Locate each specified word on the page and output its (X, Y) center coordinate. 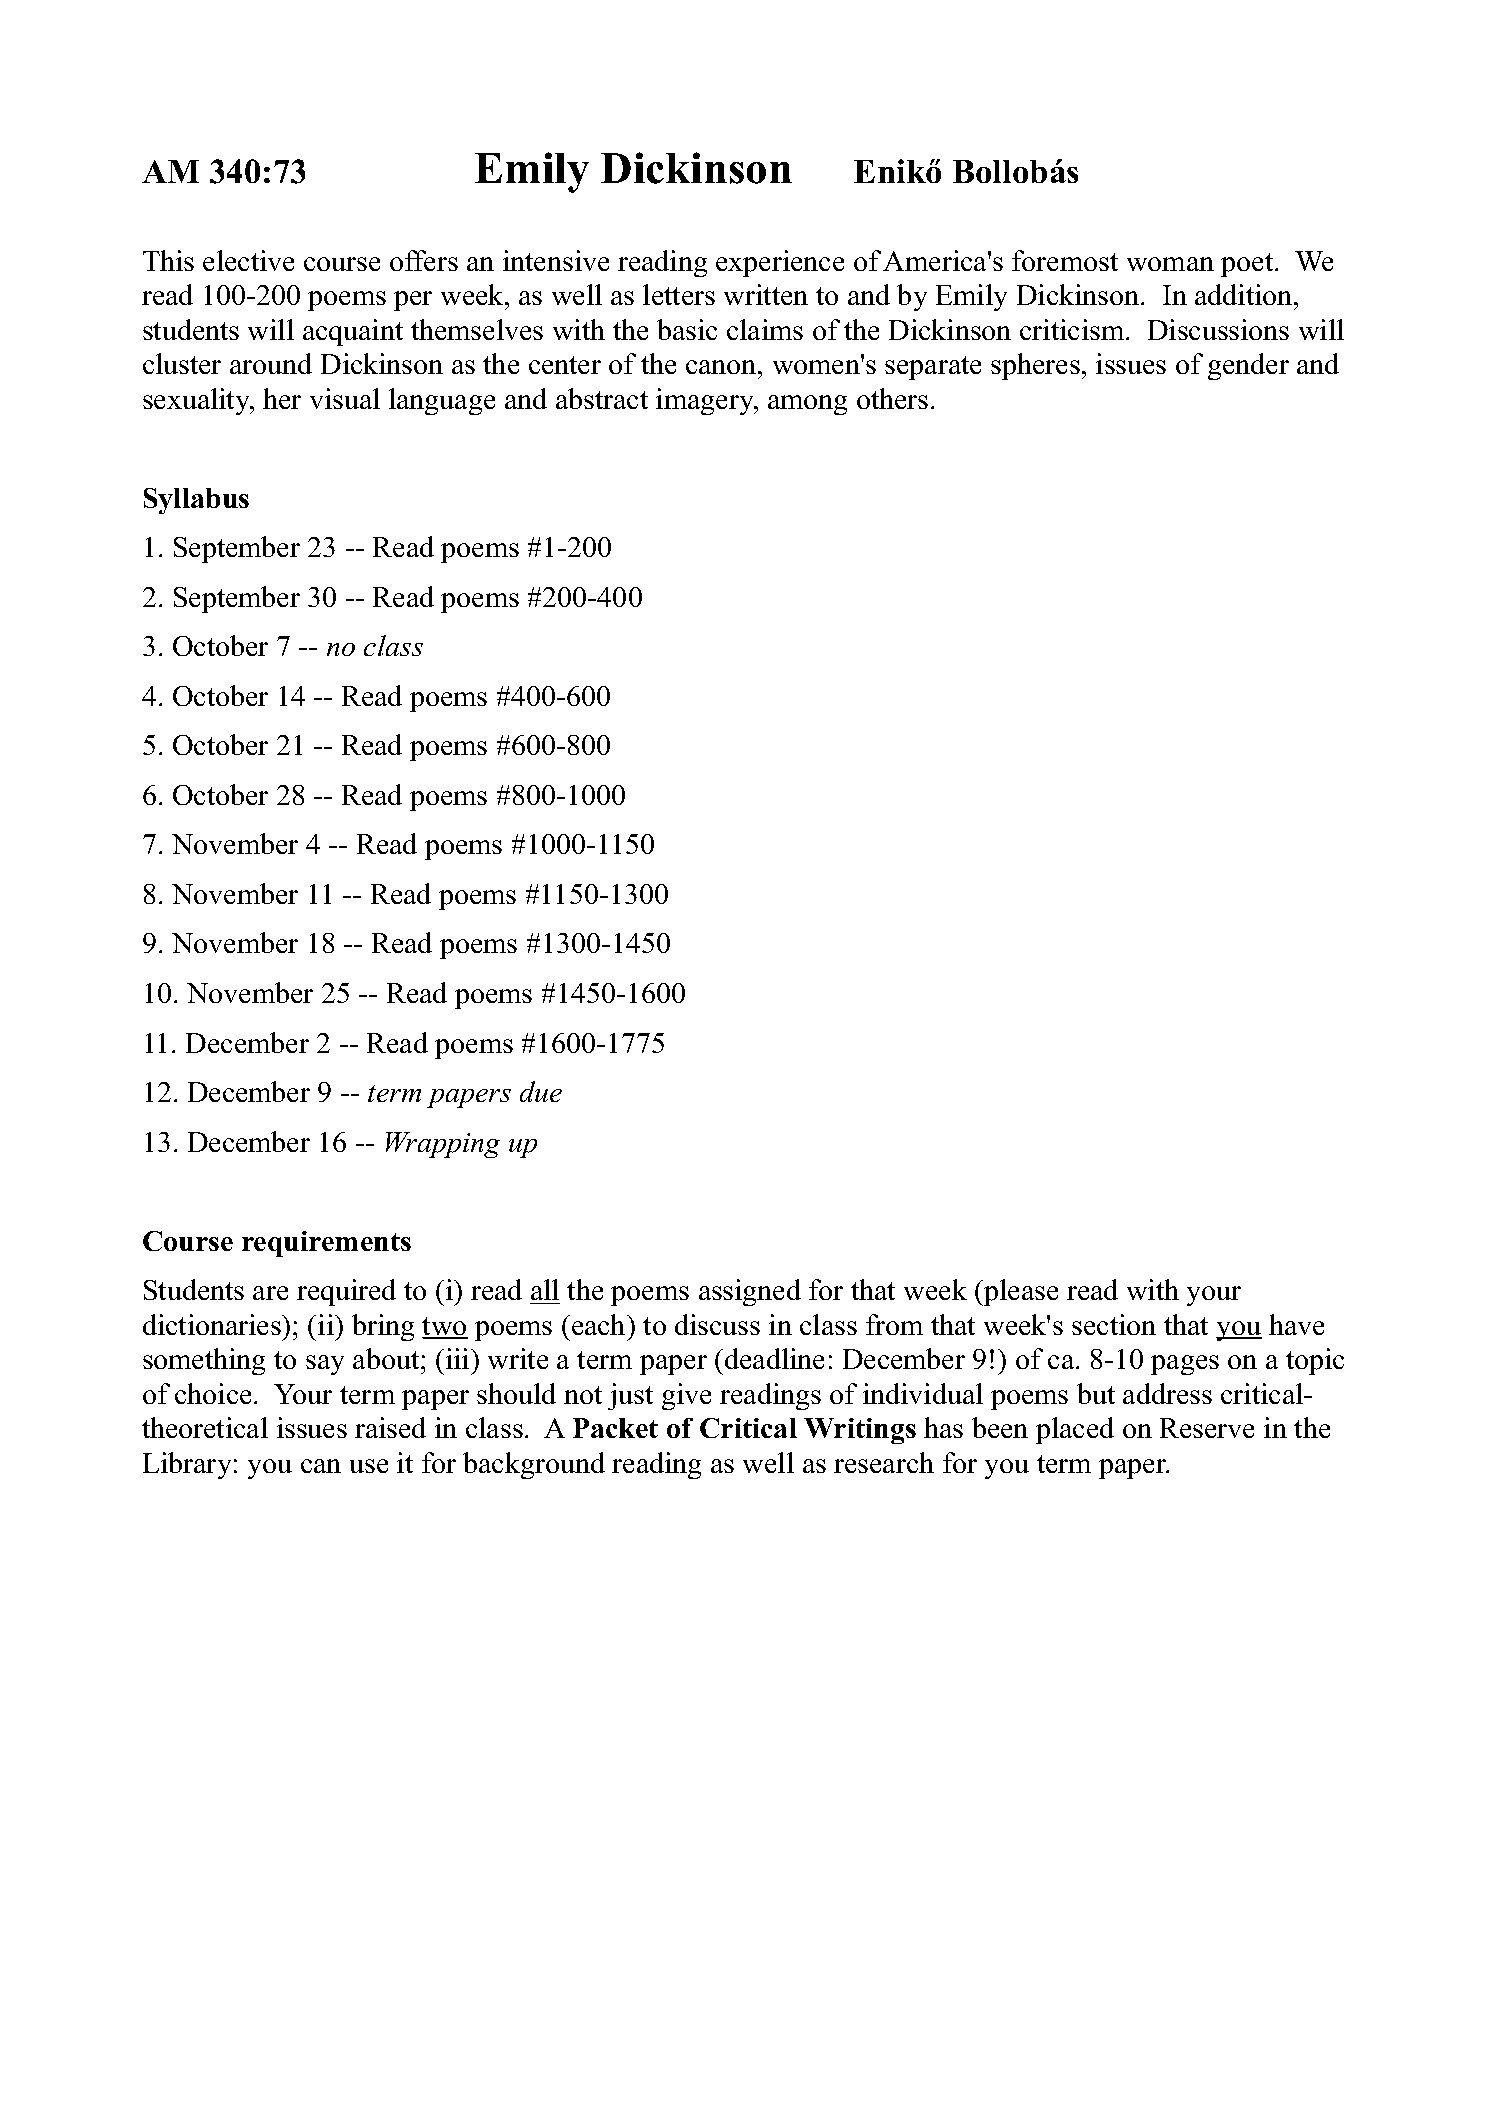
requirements (326, 1244)
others (892, 398)
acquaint (353, 332)
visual (345, 398)
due (541, 1091)
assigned (750, 1292)
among (807, 405)
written (766, 294)
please (1020, 1292)
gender (1248, 366)
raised (390, 1427)
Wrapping (443, 1145)
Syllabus (196, 501)
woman (1170, 264)
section (1114, 1324)
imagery (706, 401)
